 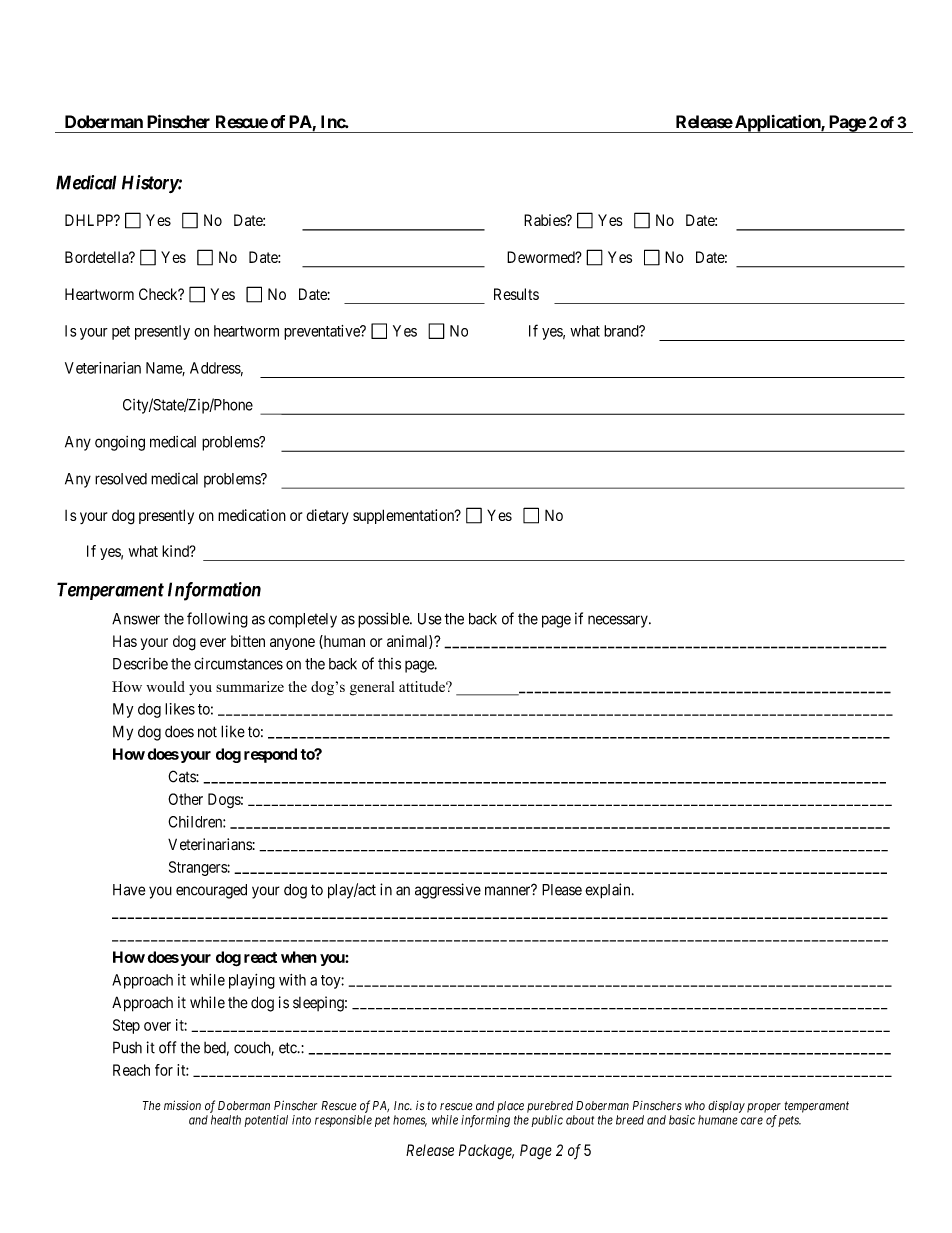 I want to click on mission, so click(x=182, y=1105).
